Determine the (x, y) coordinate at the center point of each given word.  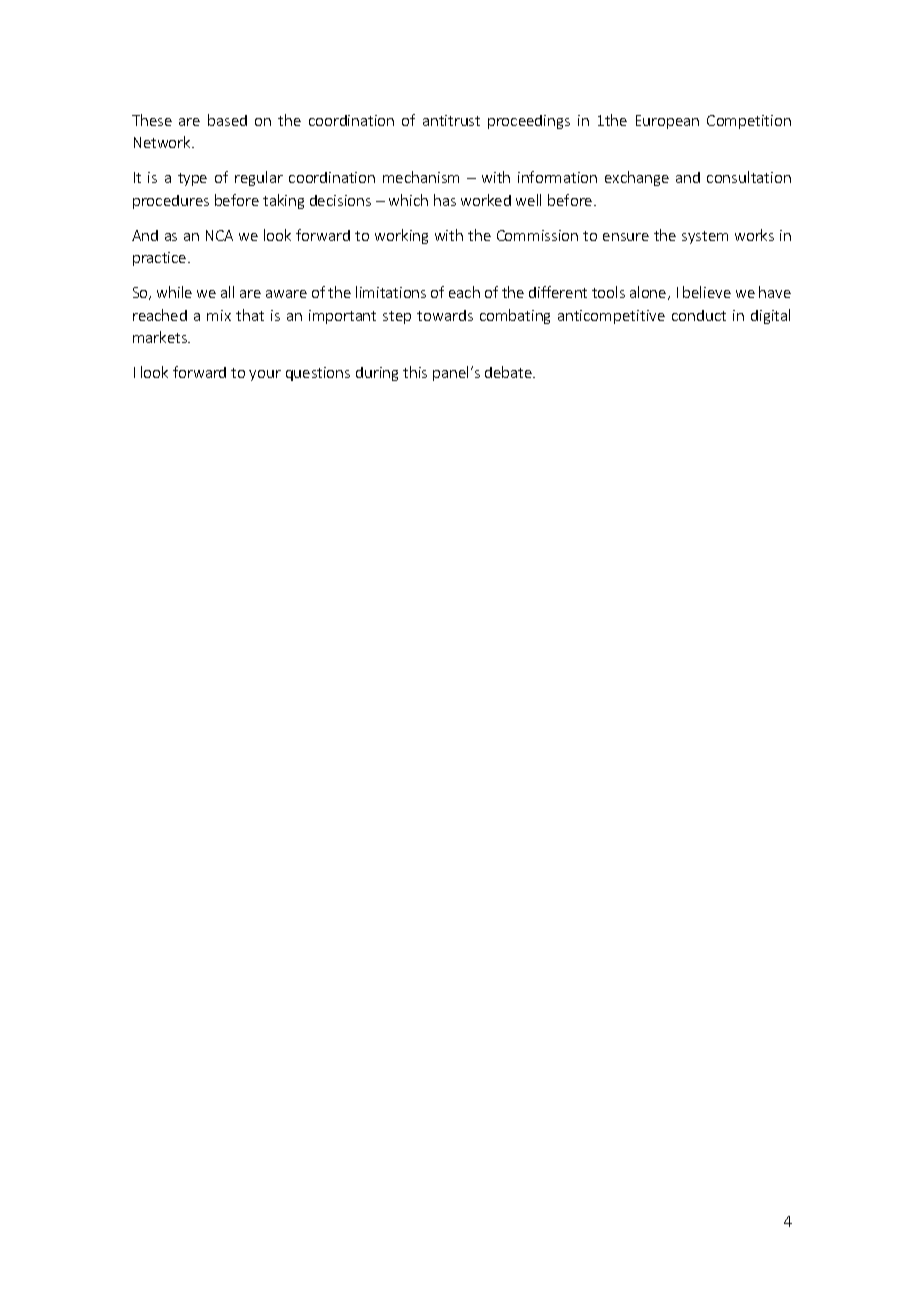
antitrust (451, 120)
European (667, 122)
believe (707, 292)
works (754, 235)
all (227, 292)
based (227, 120)
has (445, 200)
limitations (391, 292)
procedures (171, 202)
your (265, 375)
